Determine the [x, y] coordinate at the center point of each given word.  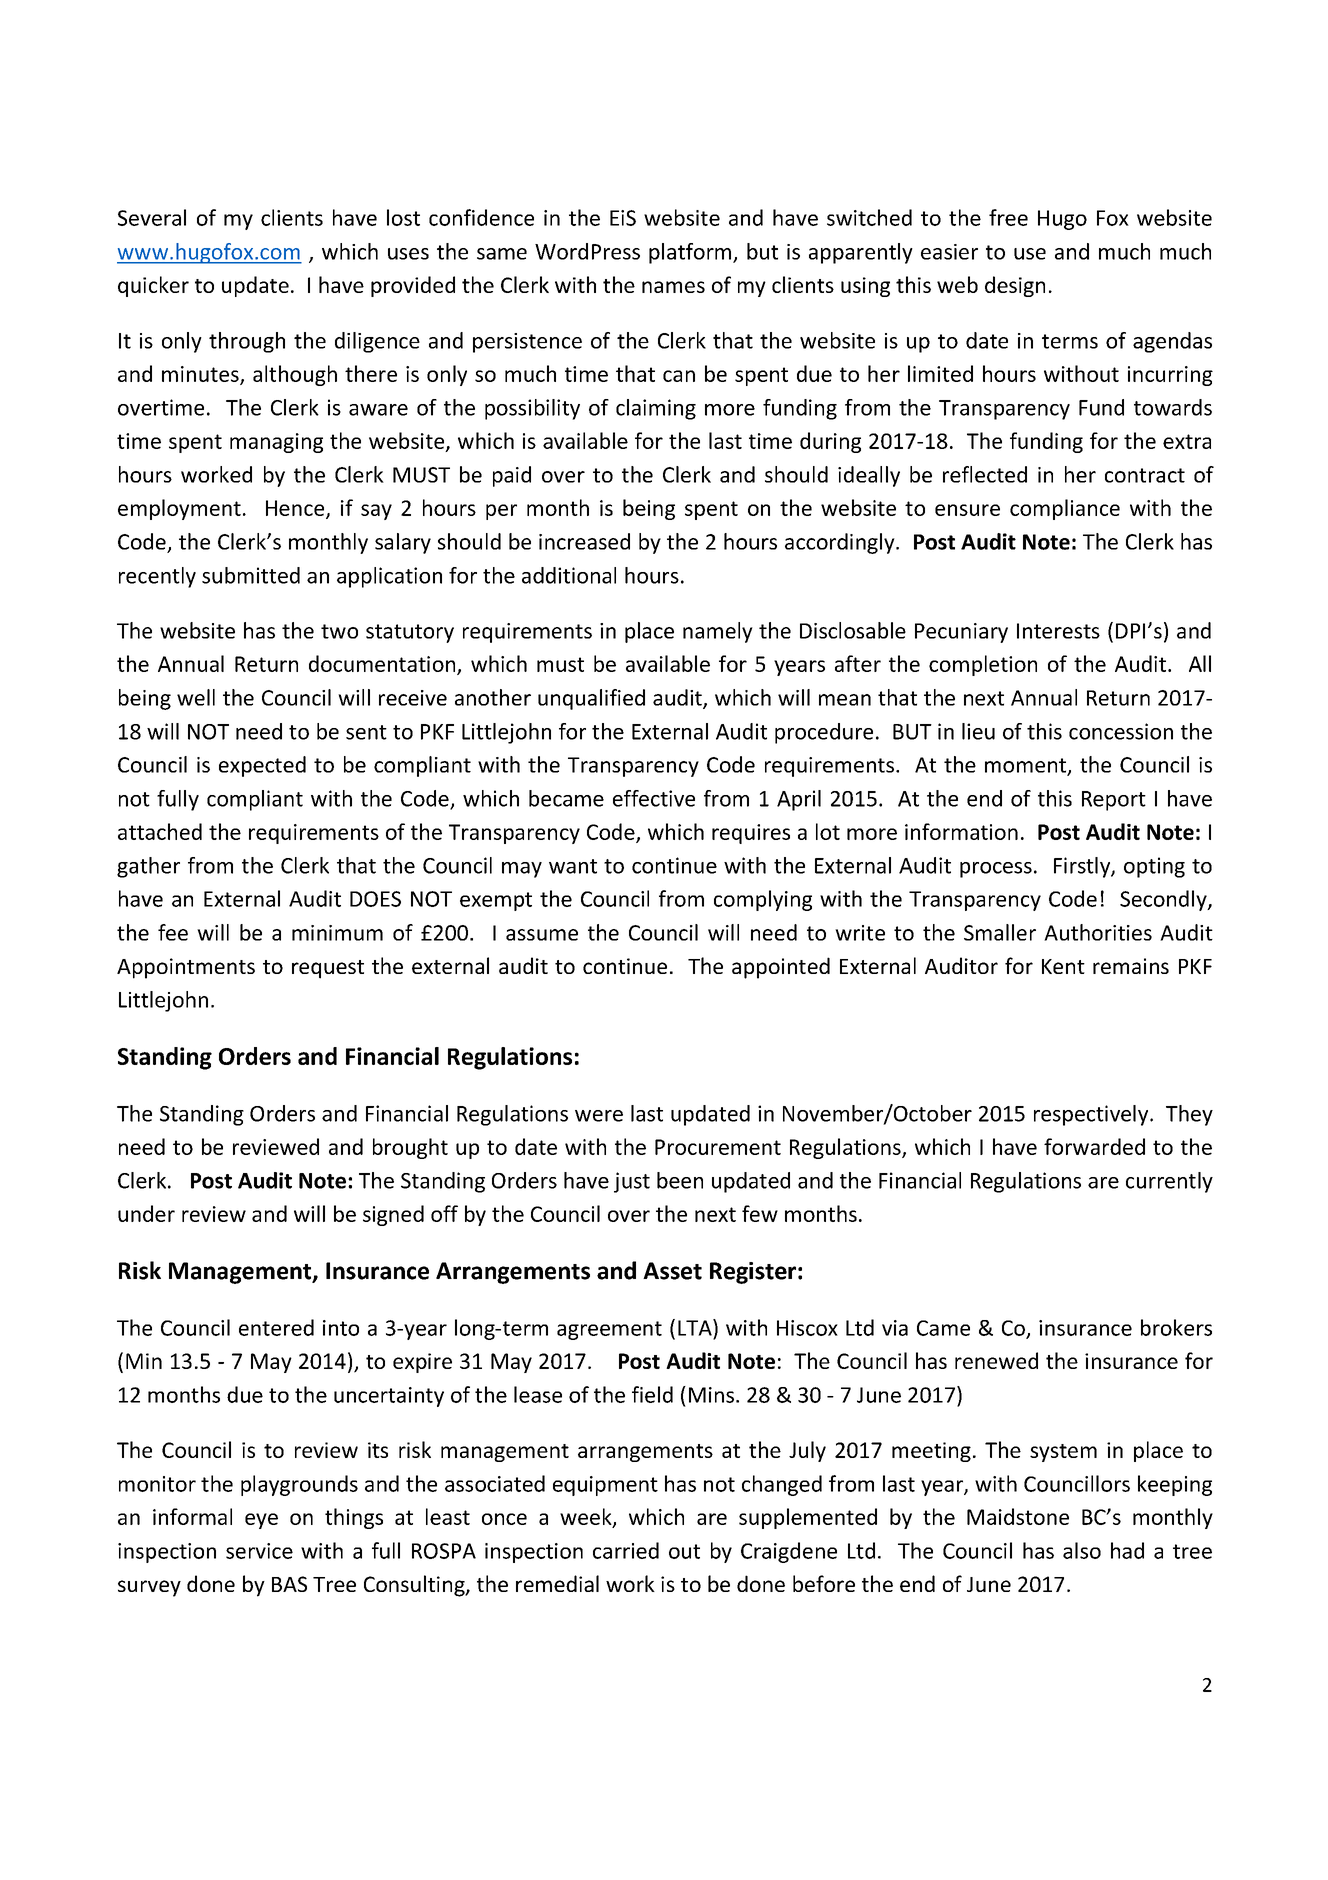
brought [410, 1148]
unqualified [591, 699]
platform [690, 253]
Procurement [718, 1147]
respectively [1092, 1115]
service [259, 1551]
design [1015, 286]
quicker [153, 286]
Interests [1058, 631]
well [196, 697]
